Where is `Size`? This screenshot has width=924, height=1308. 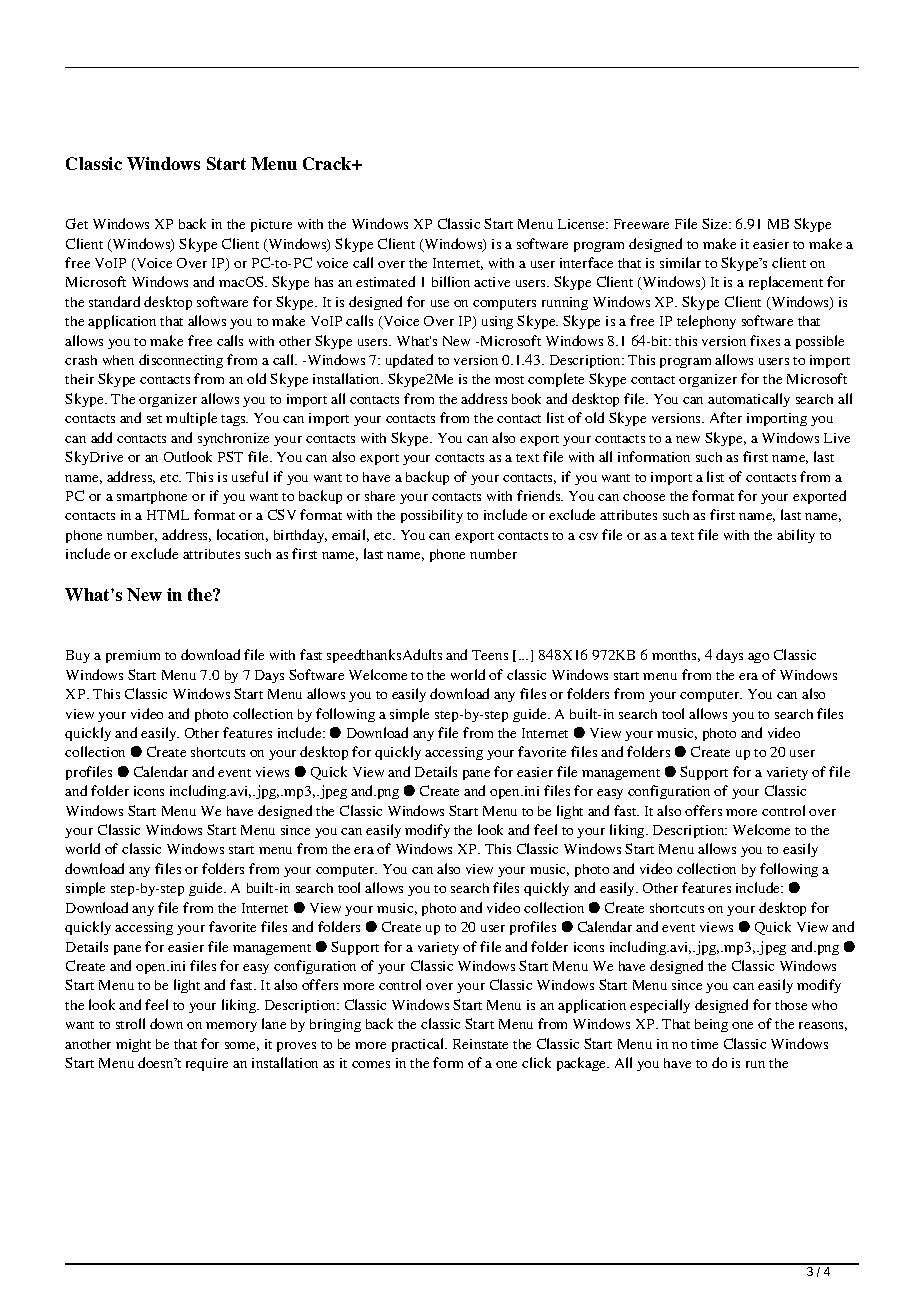
Size is located at coordinates (716, 223).
